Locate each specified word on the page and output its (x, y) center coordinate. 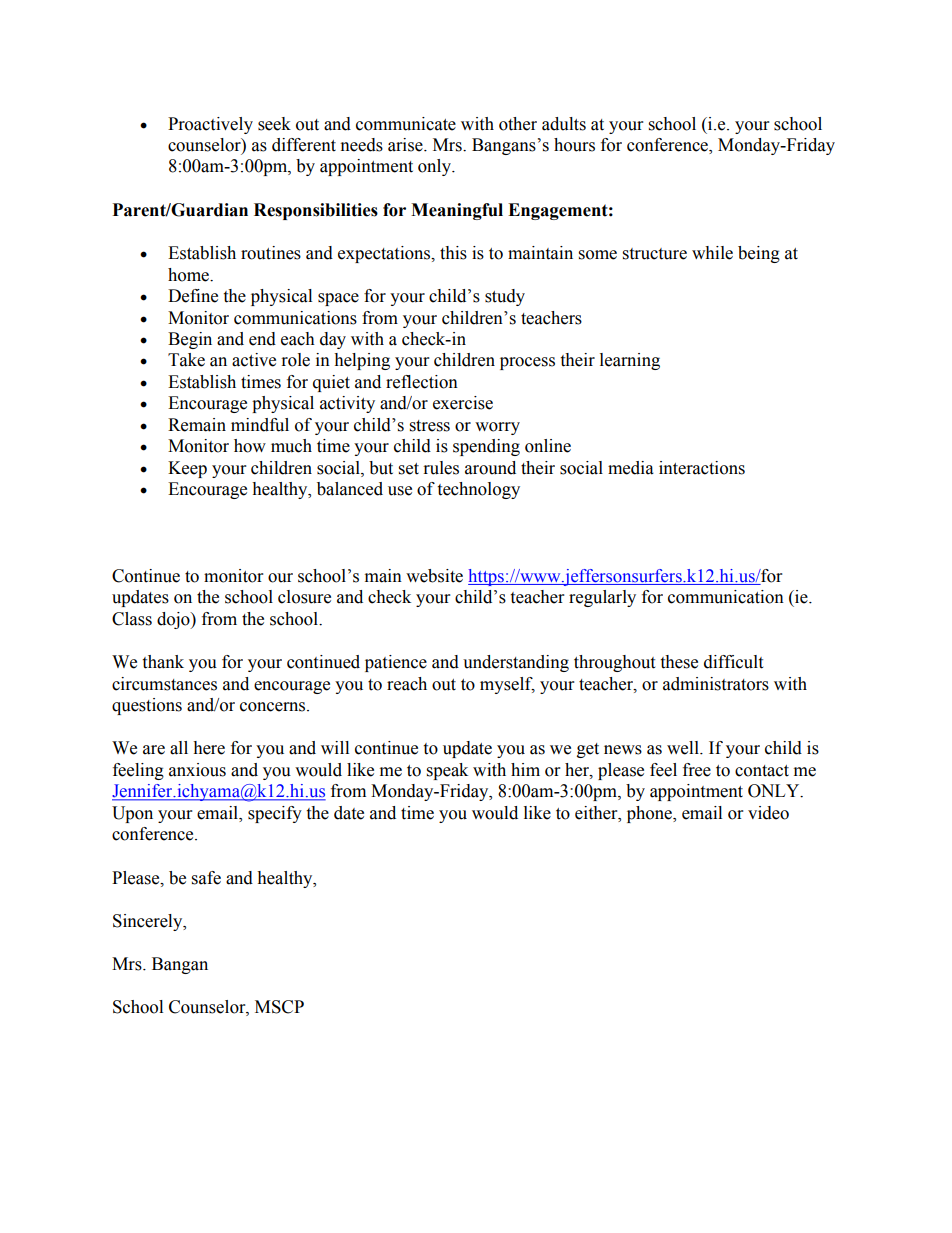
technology (478, 490)
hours (574, 145)
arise (406, 145)
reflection (422, 382)
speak (447, 771)
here (209, 748)
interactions (702, 468)
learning (630, 361)
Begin (190, 340)
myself (507, 685)
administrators (716, 684)
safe (206, 878)
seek (274, 124)
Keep (187, 469)
